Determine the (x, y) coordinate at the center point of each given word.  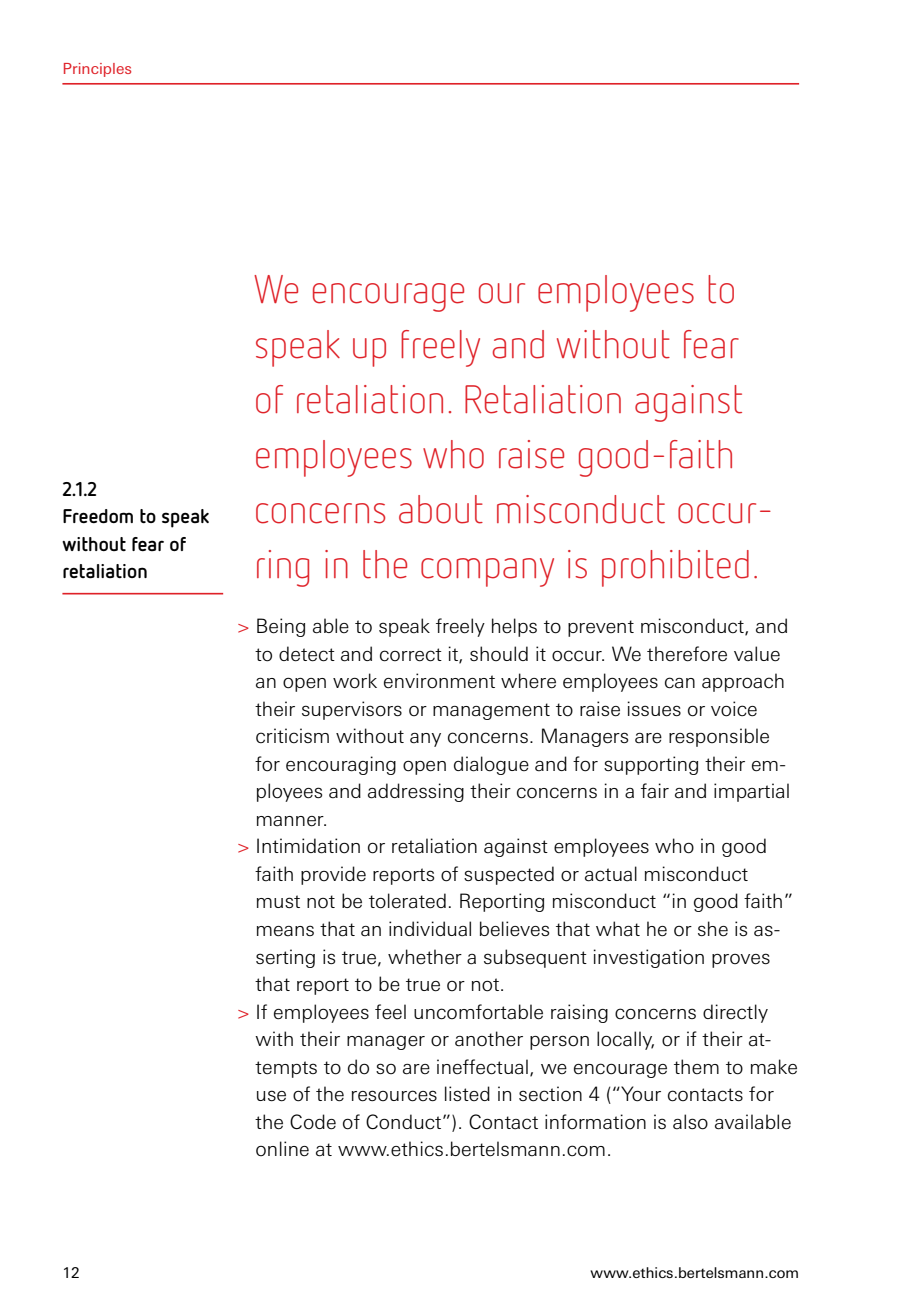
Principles (97, 70)
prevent (601, 628)
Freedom (98, 516)
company (487, 572)
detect (307, 654)
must (278, 901)
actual (611, 874)
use (271, 1096)
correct (411, 655)
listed (467, 1093)
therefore (687, 654)
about (441, 509)
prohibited (675, 568)
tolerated (407, 901)
